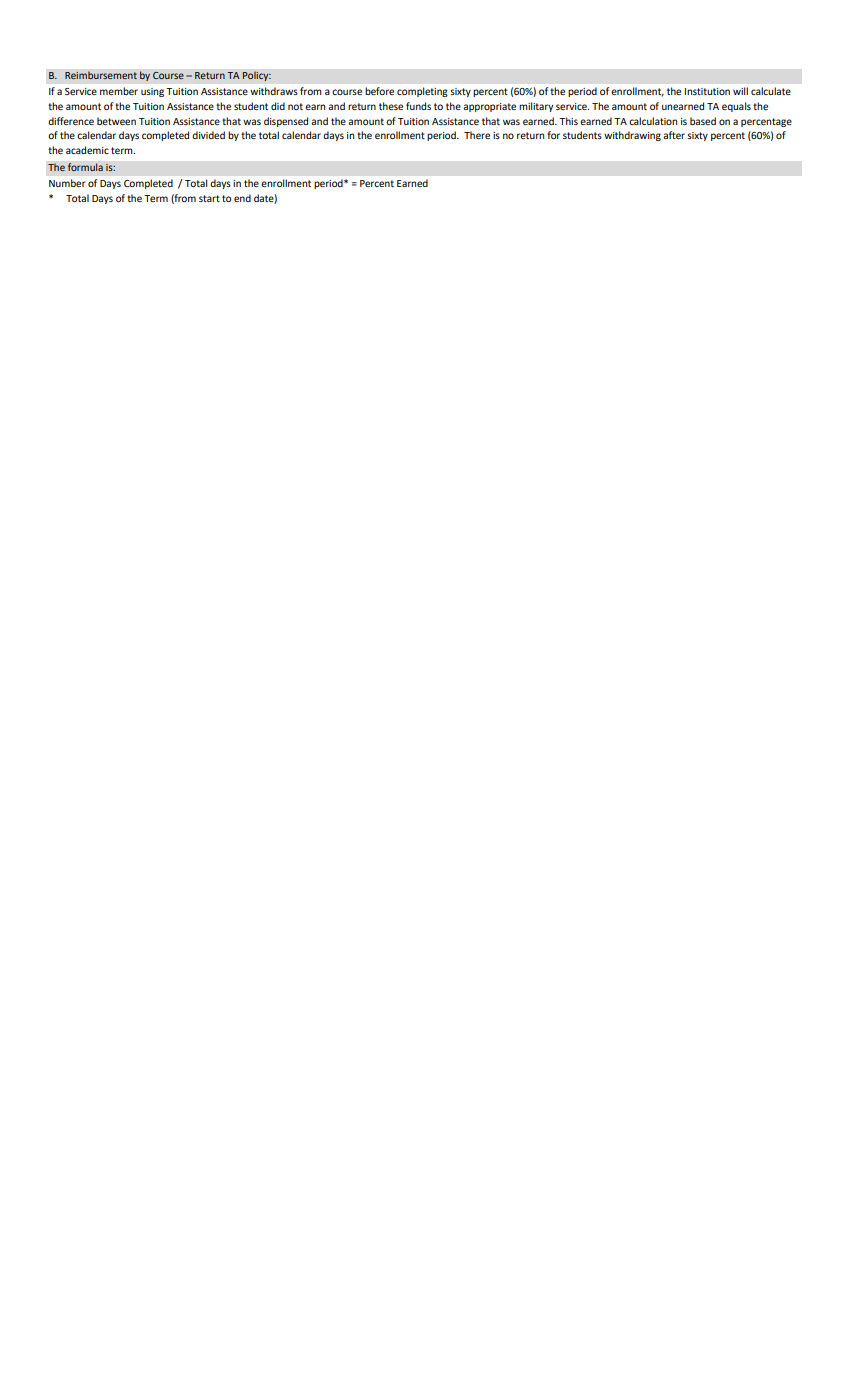 The image size is (849, 1400). What do you see at coordinates (209, 198) in the document?
I see `start` at bounding box center [209, 198].
